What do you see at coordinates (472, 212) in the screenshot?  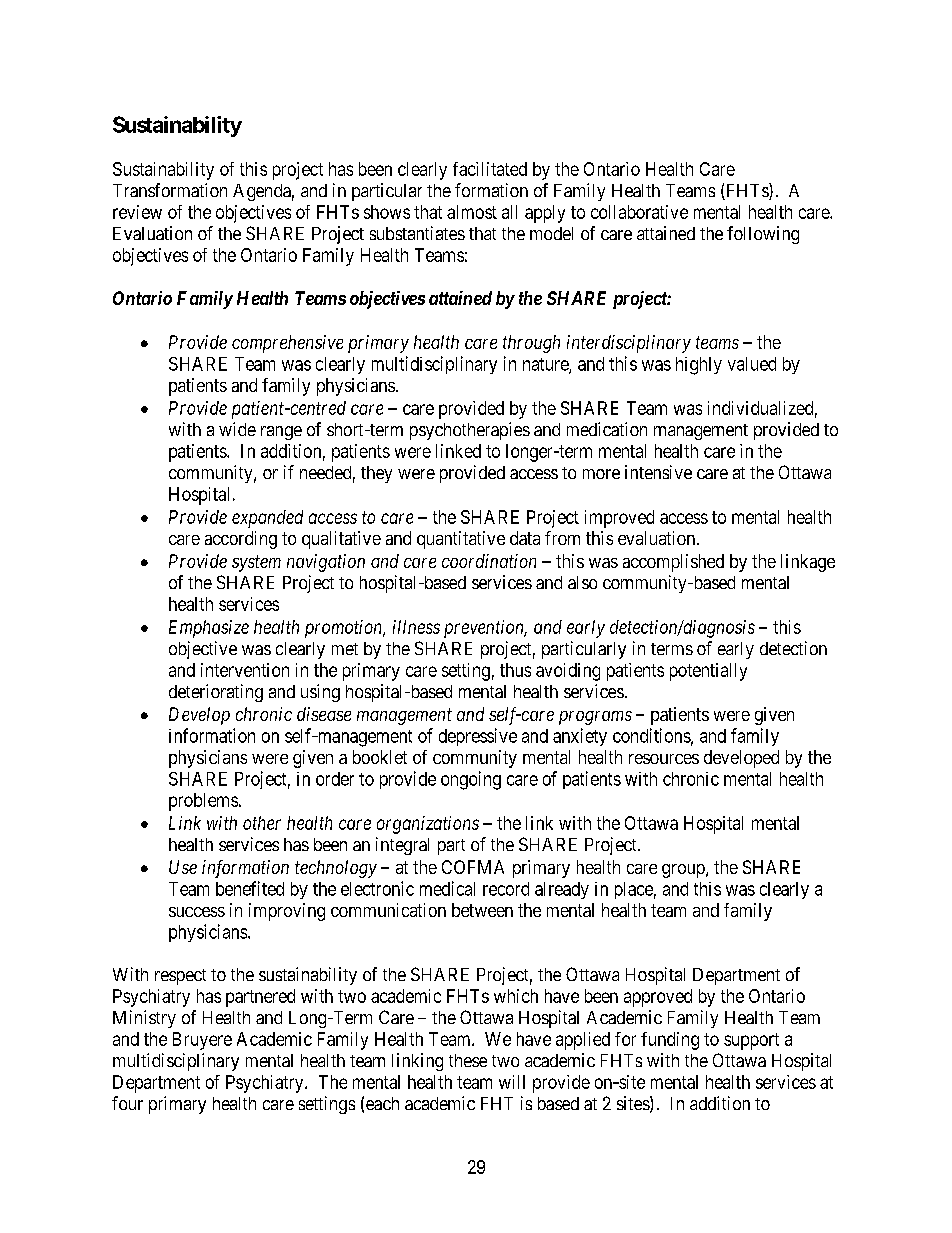 I see `almost` at bounding box center [472, 212].
